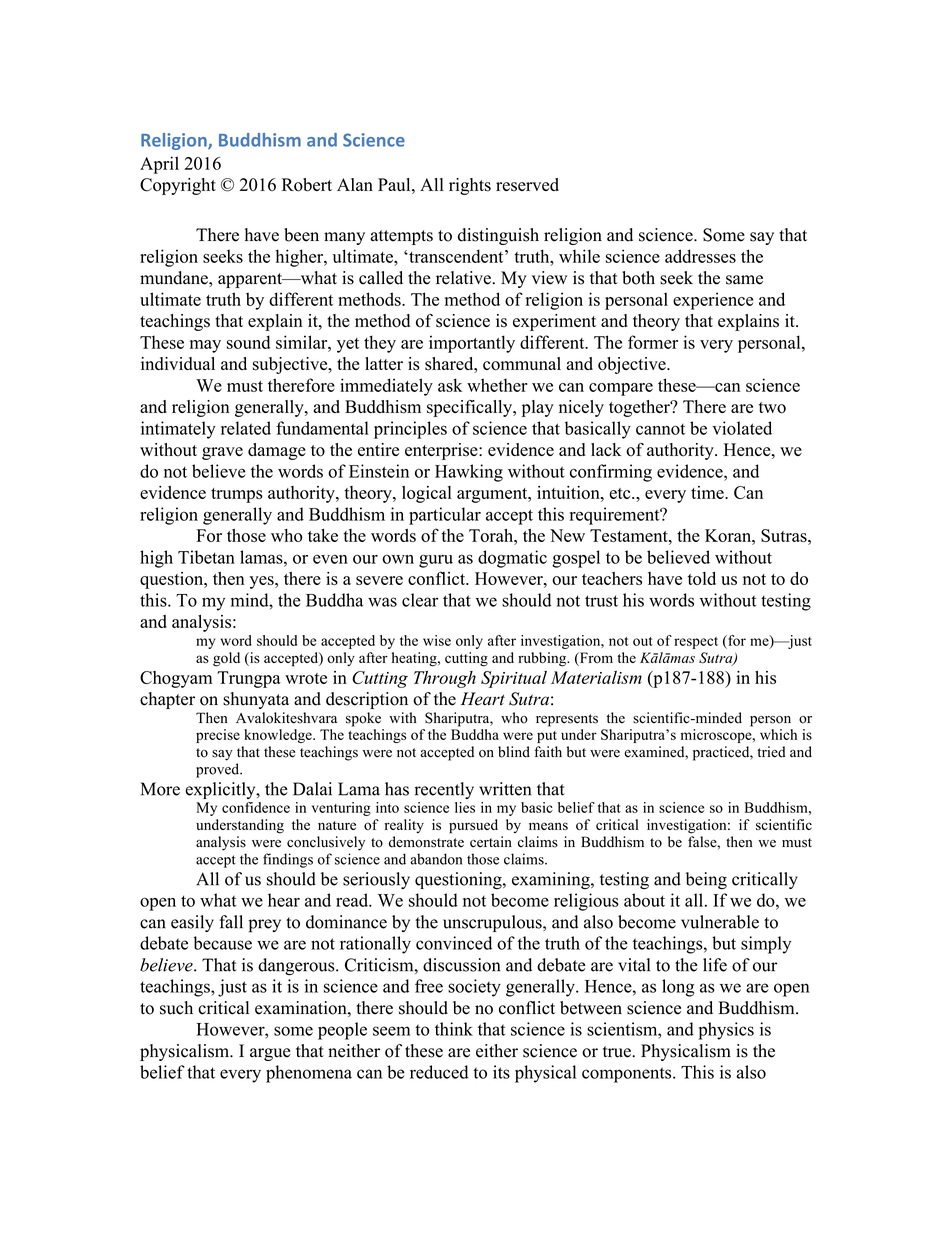 The image size is (952, 1233). Describe the element at coordinates (226, 659) in the page. I see `gold` at that location.
